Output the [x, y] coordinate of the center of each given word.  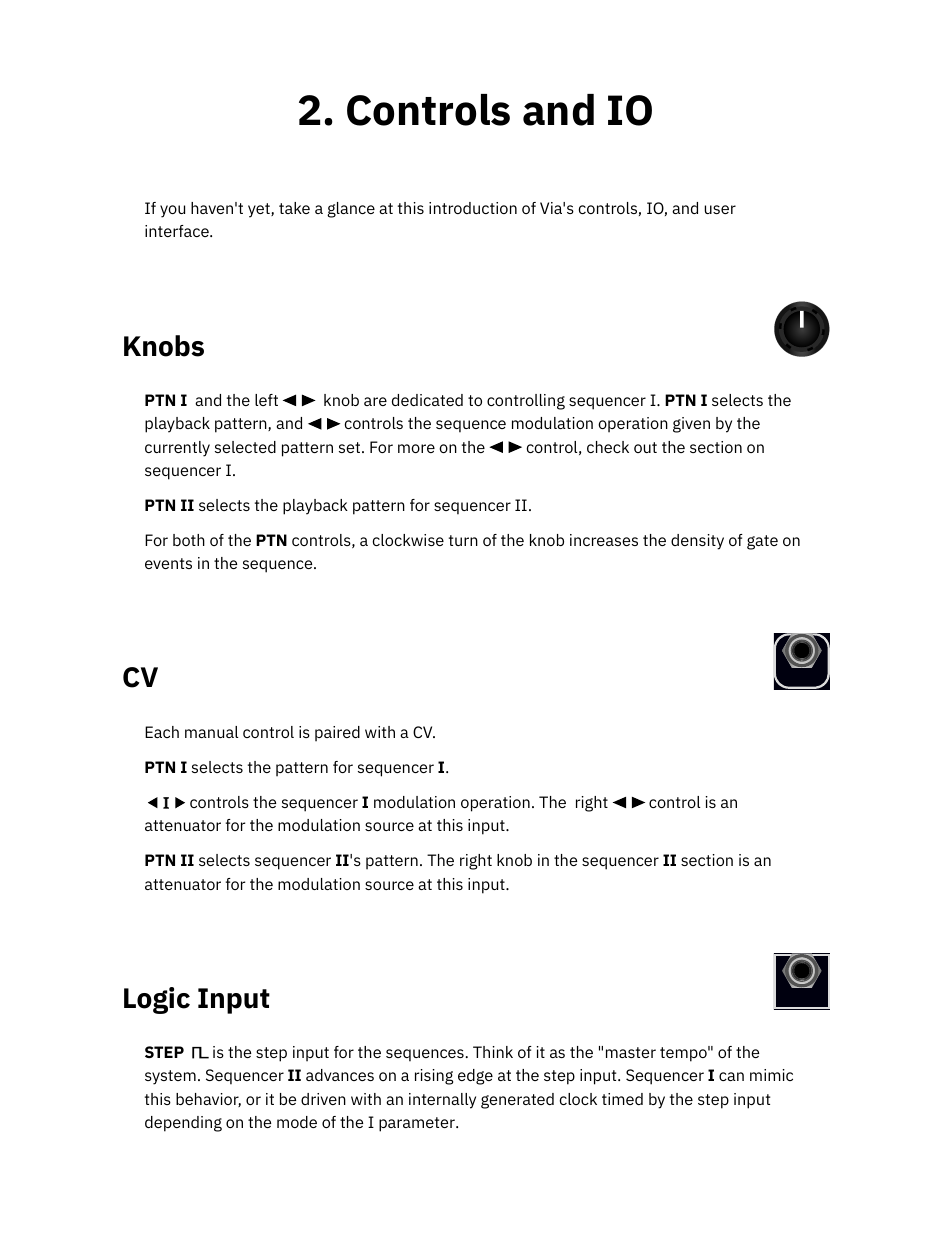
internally [442, 1101]
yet [260, 210]
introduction [473, 208]
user [720, 209]
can [731, 1076]
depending [183, 1124]
